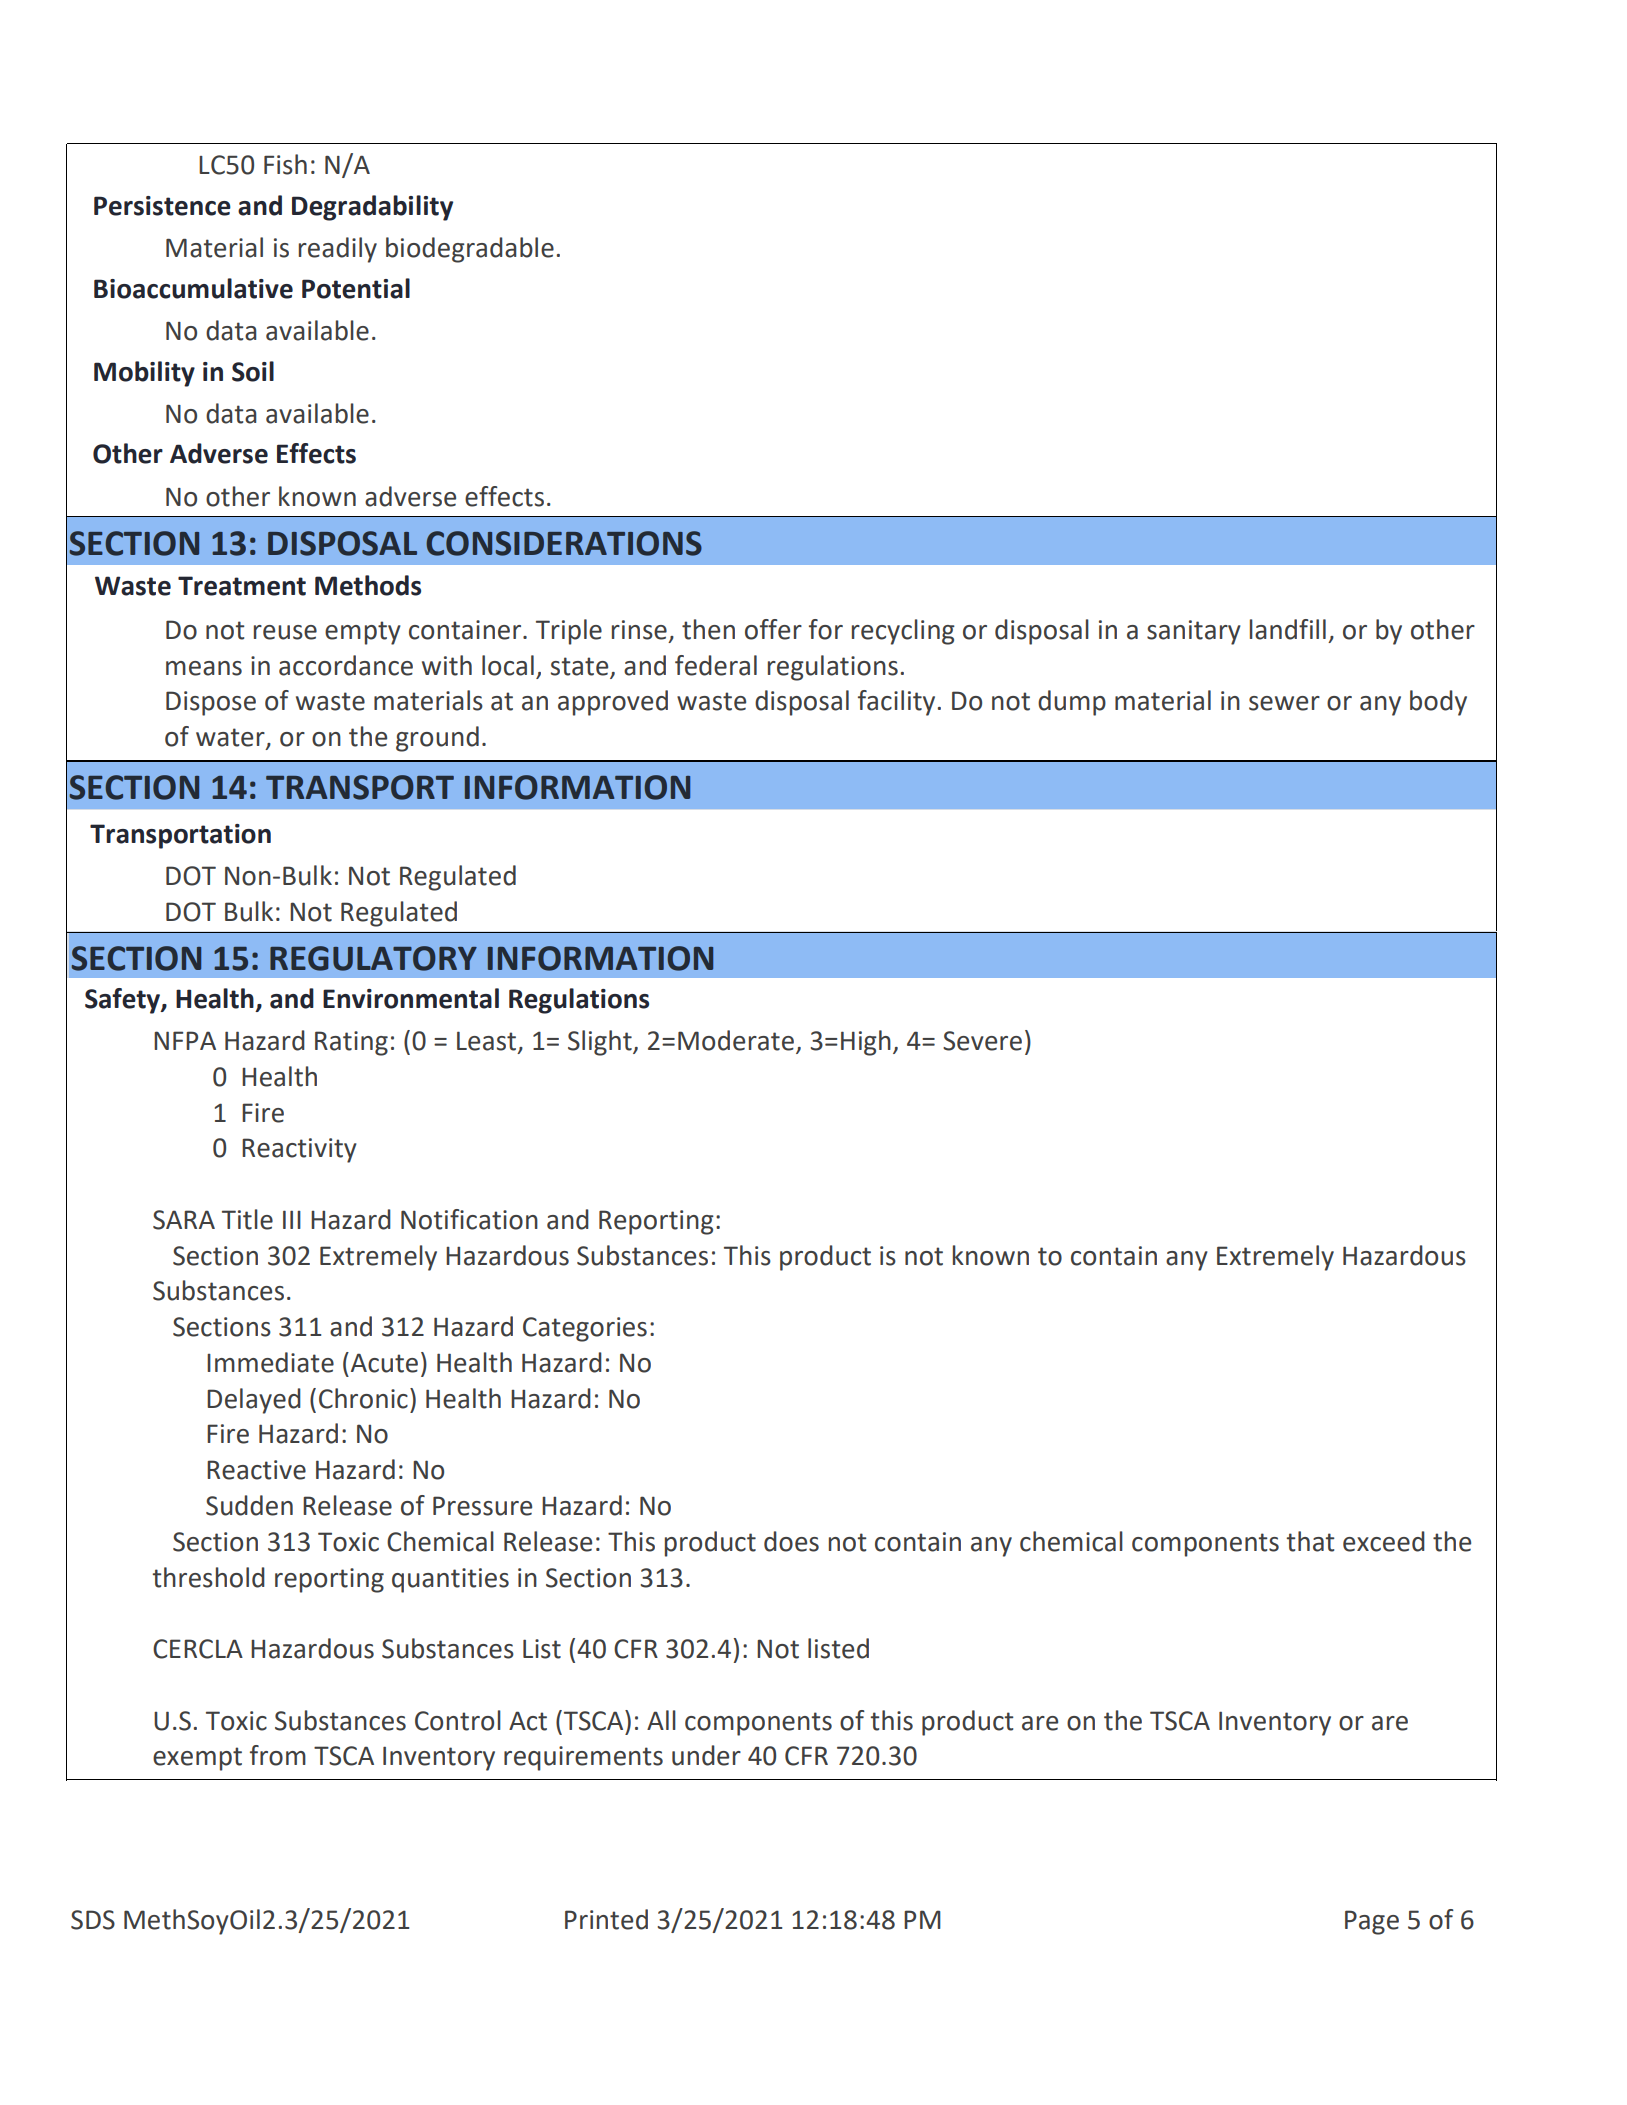 This document has width=1627, height=2105. What do you see at coordinates (270, 1362) in the document?
I see `Immediate` at bounding box center [270, 1362].
